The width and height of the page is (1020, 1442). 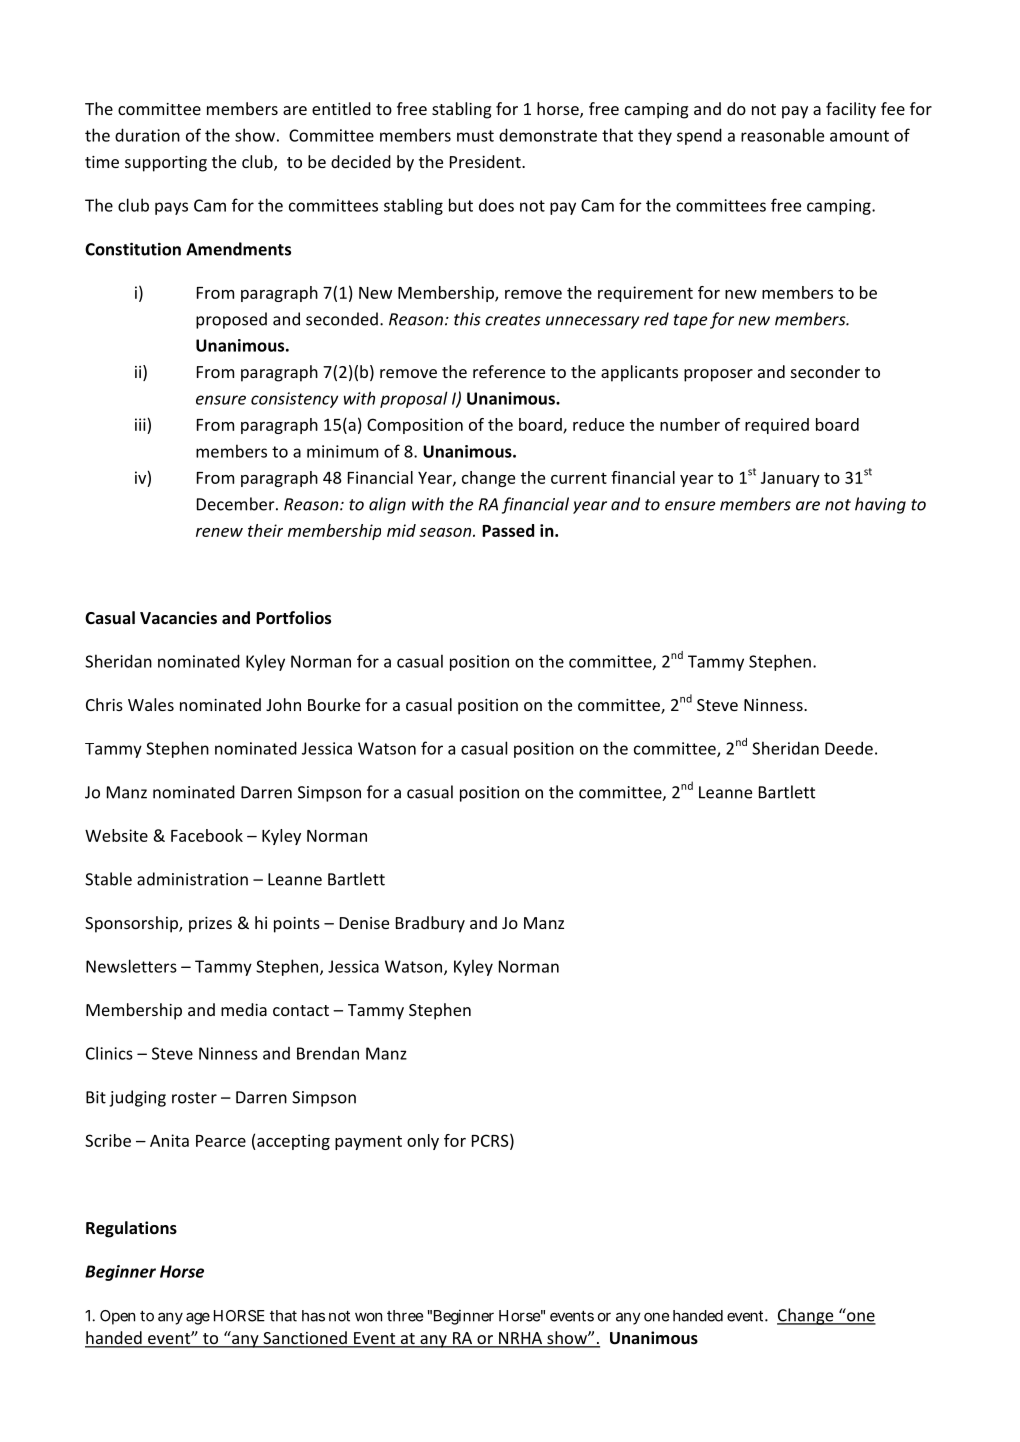 What do you see at coordinates (405, 1316) in the page?
I see `three` at bounding box center [405, 1316].
